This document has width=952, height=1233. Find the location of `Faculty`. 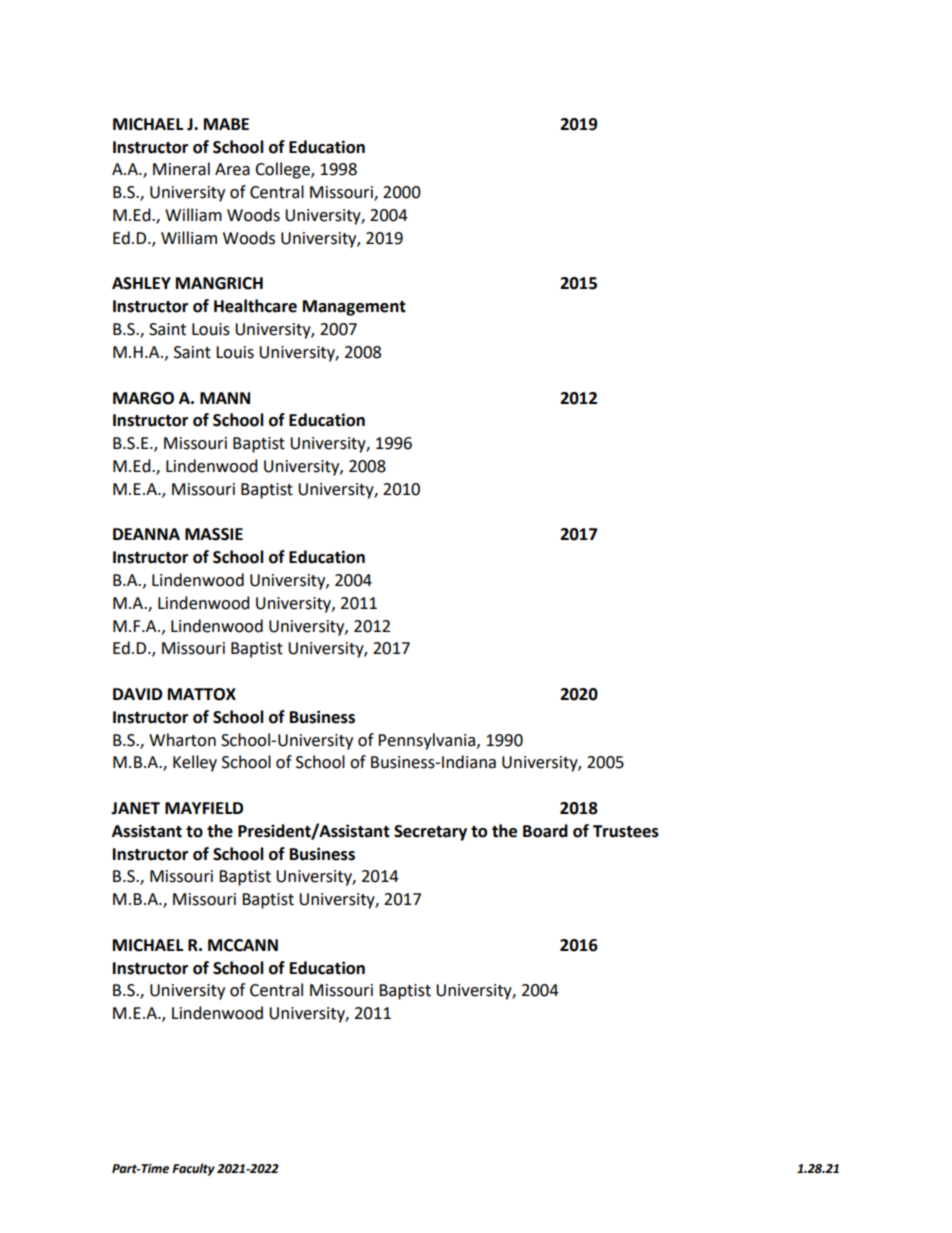

Faculty is located at coordinates (193, 1169).
